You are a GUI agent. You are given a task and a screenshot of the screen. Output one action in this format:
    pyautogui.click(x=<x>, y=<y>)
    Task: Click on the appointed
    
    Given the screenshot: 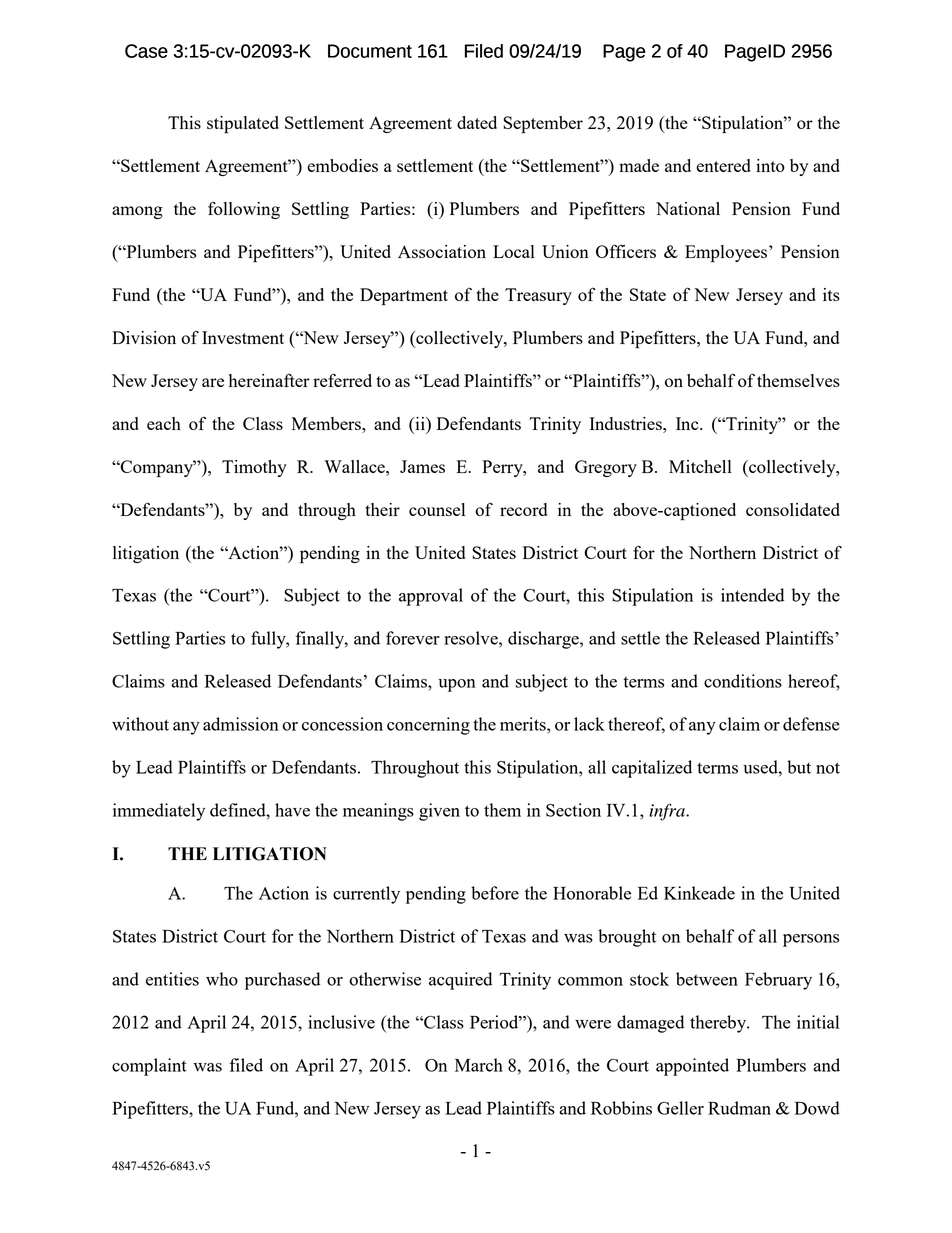 What is the action you would take?
    pyautogui.click(x=692, y=1067)
